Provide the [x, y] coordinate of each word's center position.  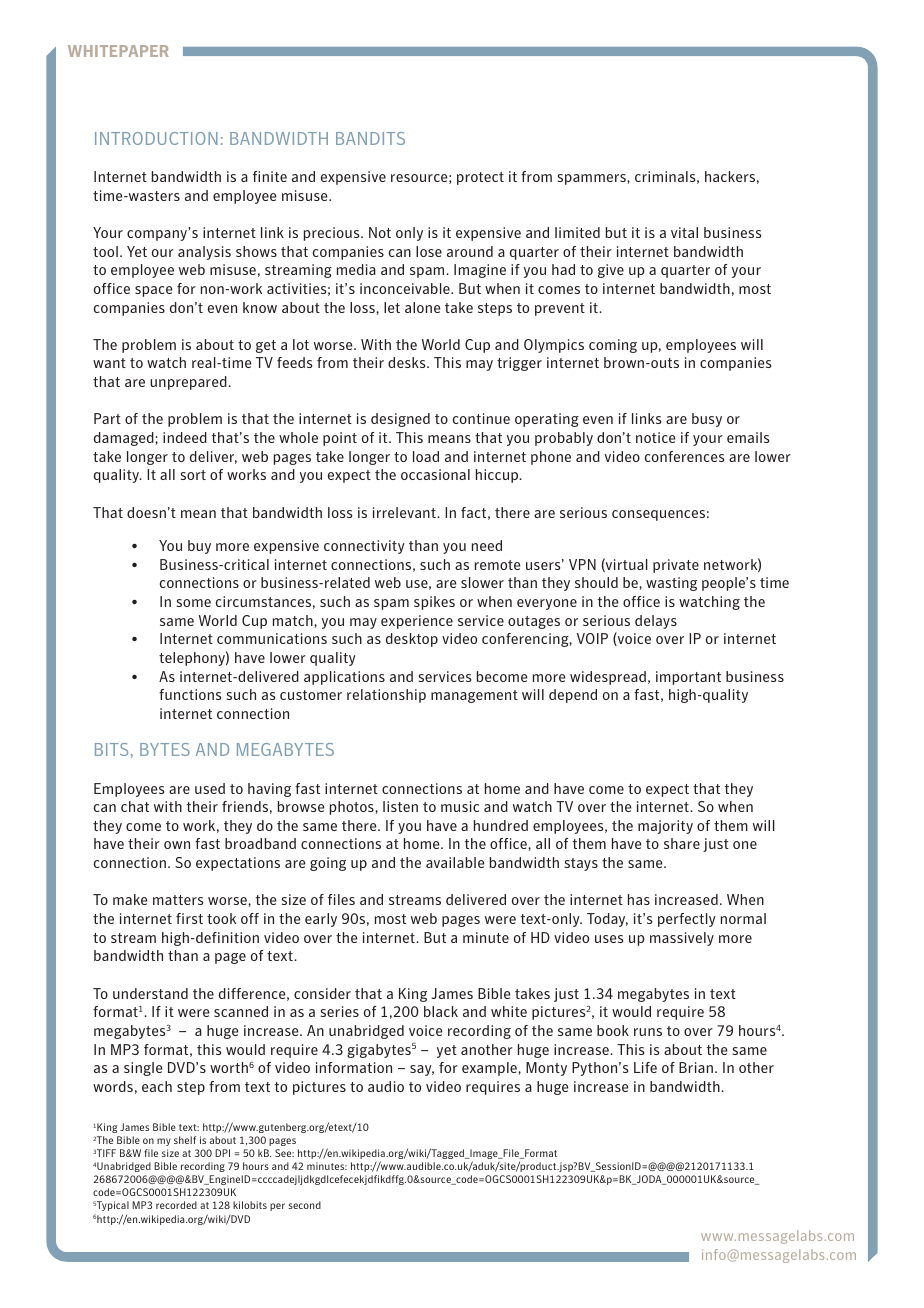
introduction [156, 138]
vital [684, 232]
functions [190, 694]
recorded [176, 1205]
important [688, 678]
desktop [412, 640]
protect [480, 178]
